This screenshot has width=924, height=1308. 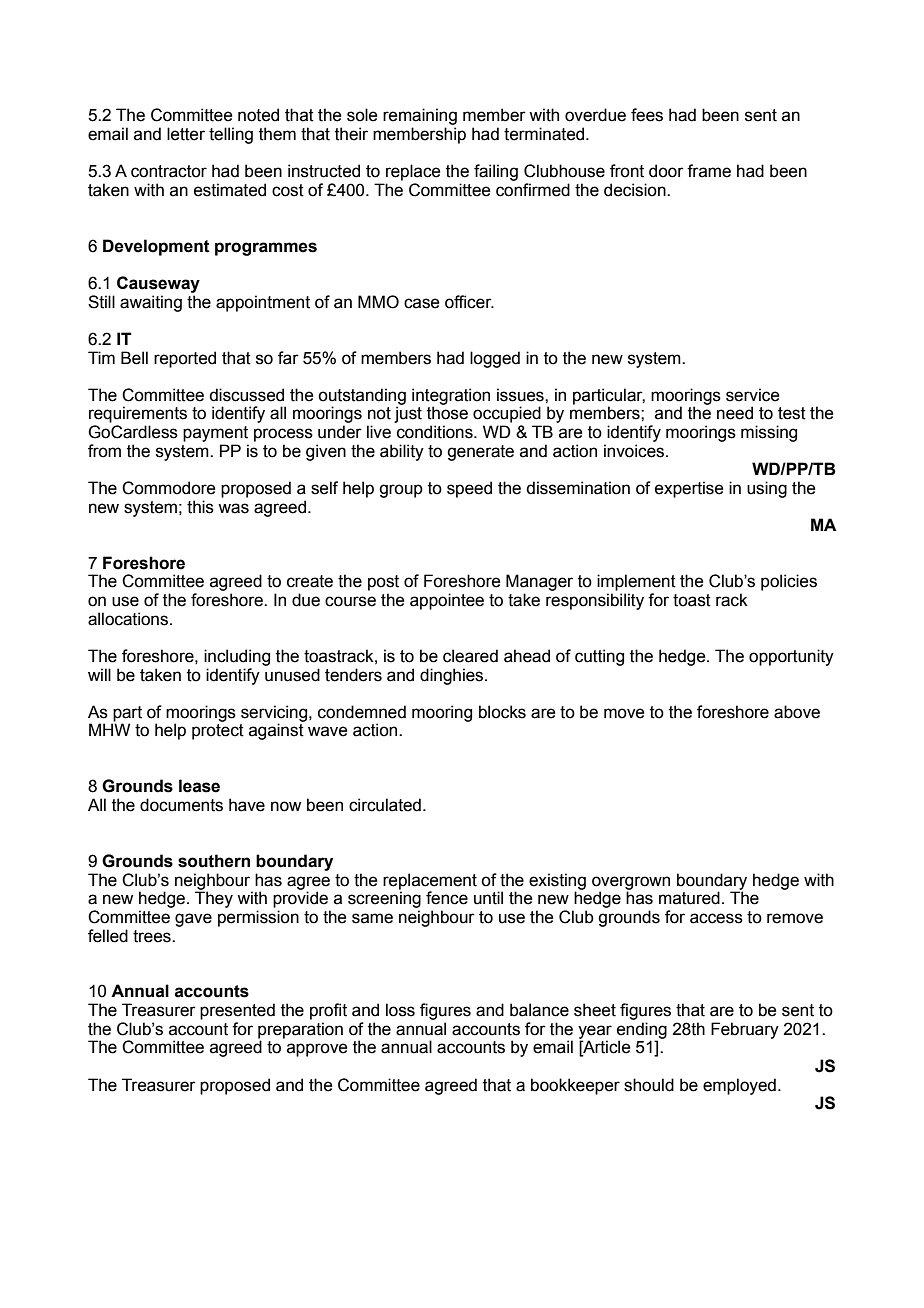 What do you see at coordinates (420, 116) in the screenshot?
I see `remaining` at bounding box center [420, 116].
